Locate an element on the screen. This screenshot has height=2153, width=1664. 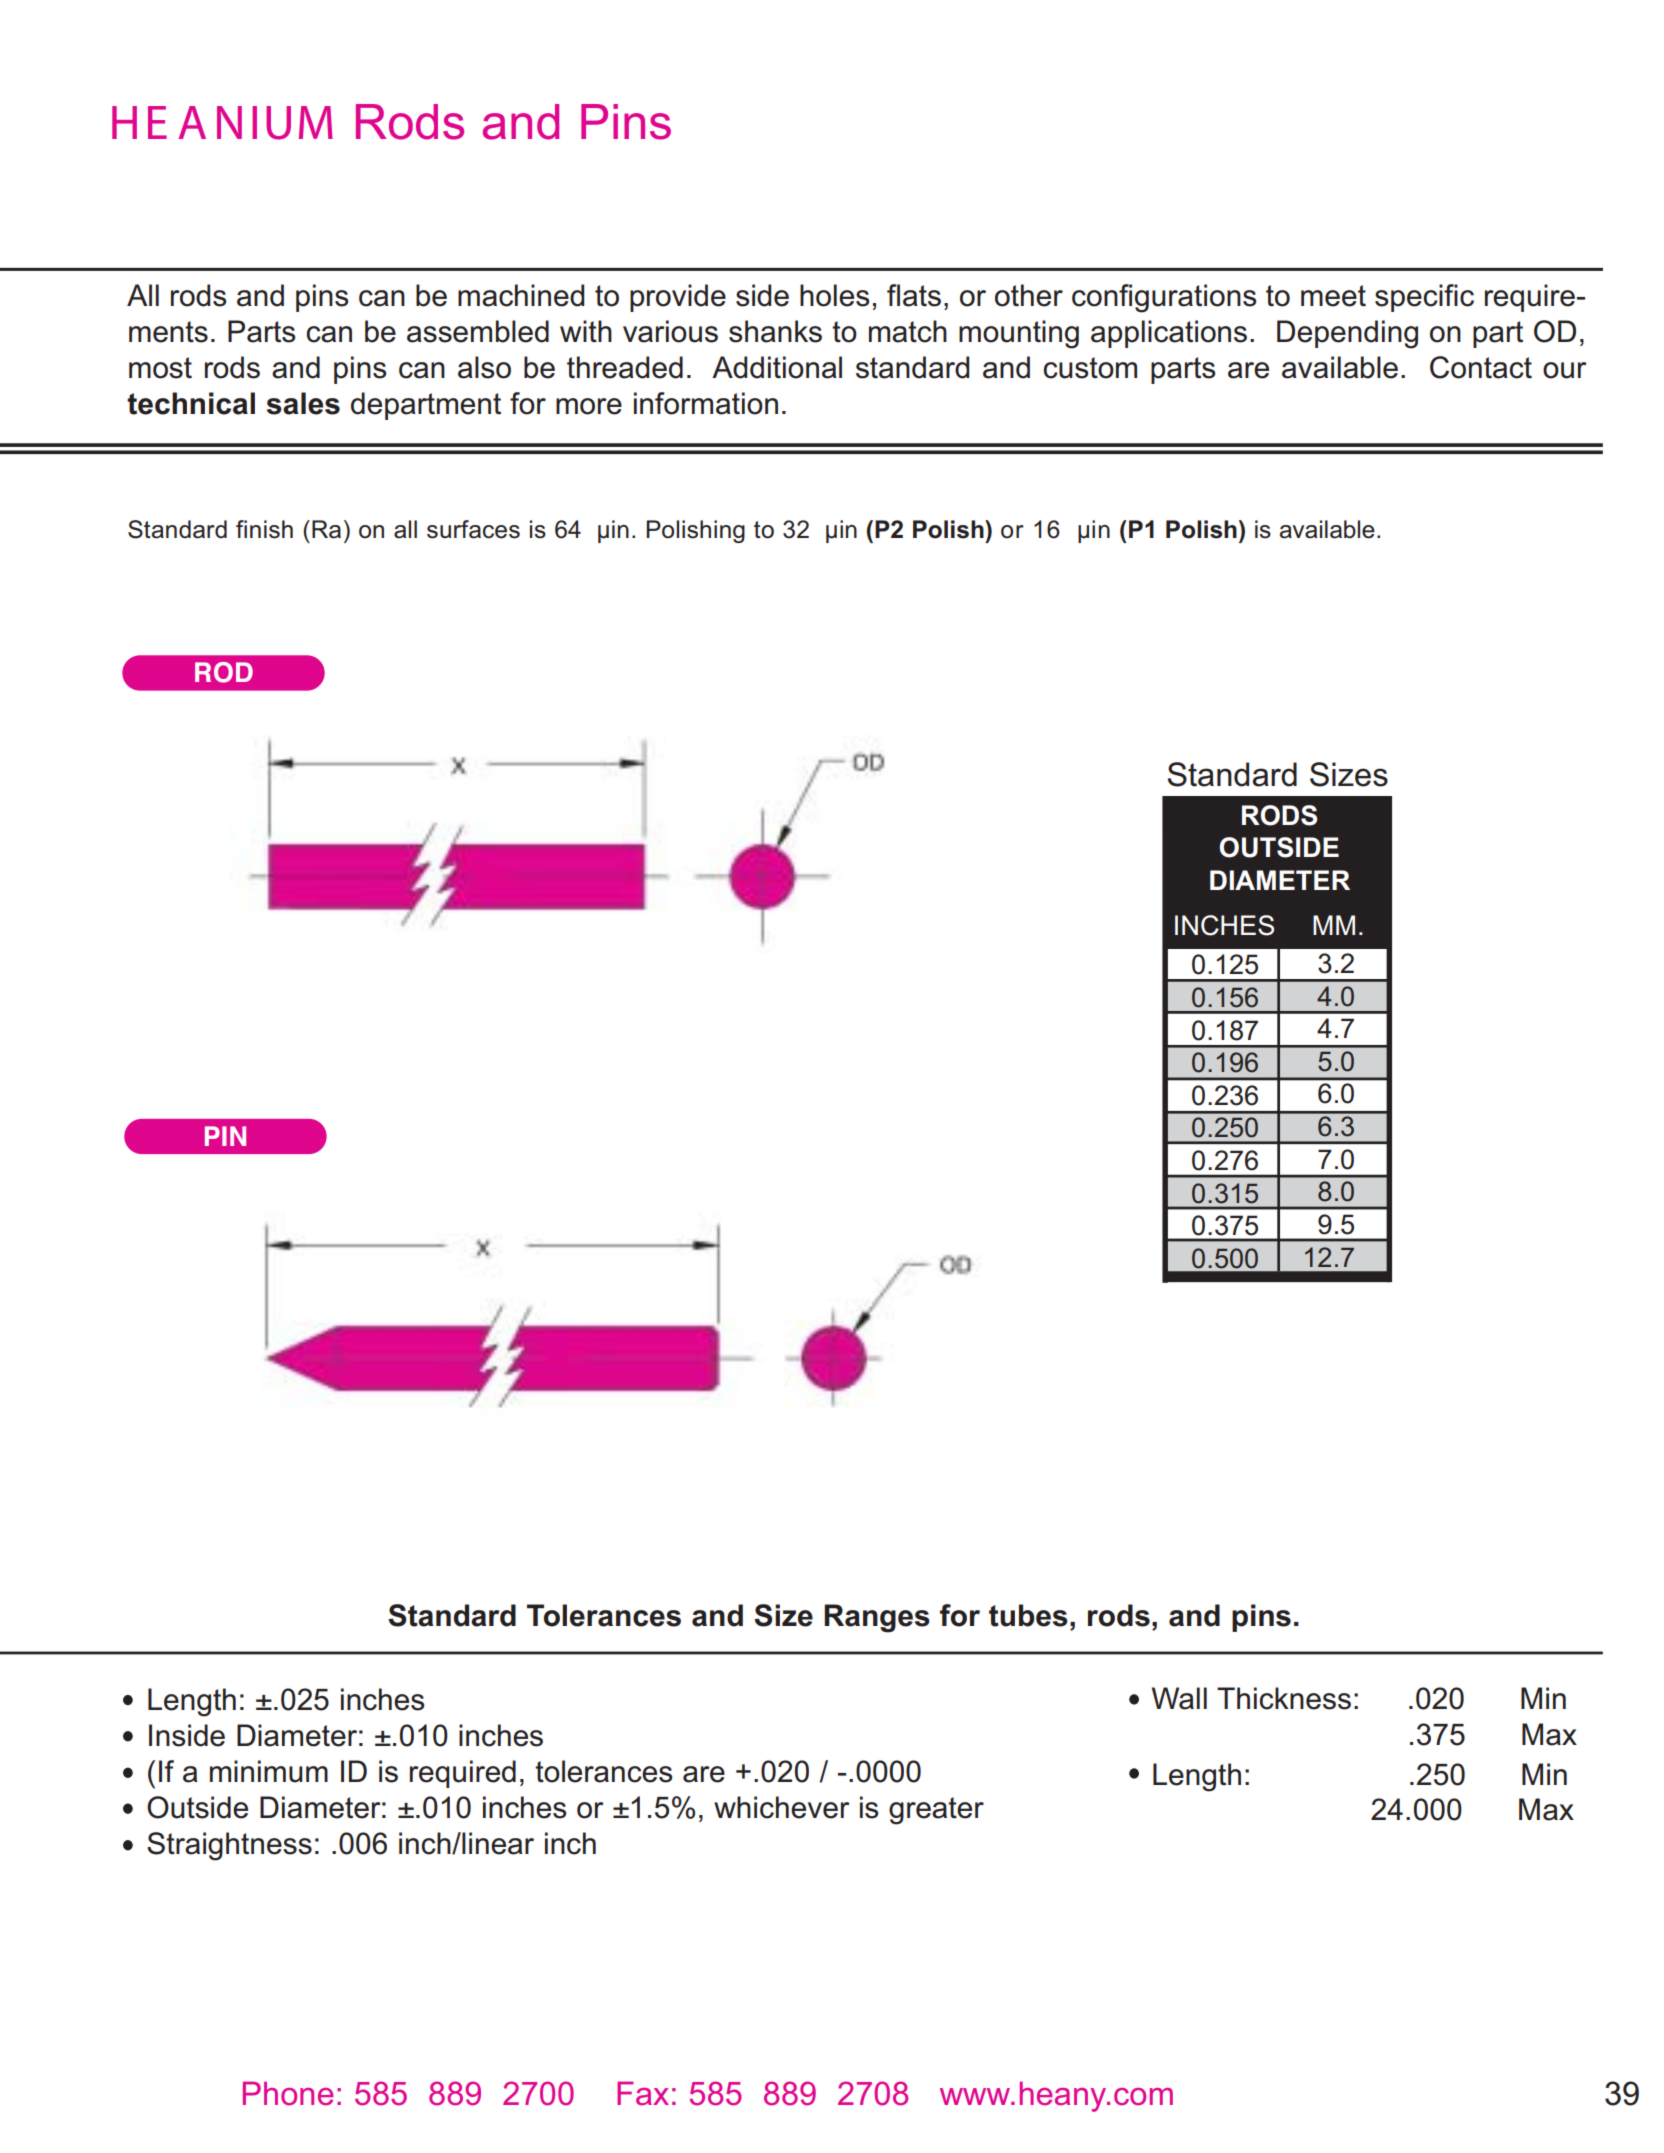
minimum is located at coordinates (269, 1771).
